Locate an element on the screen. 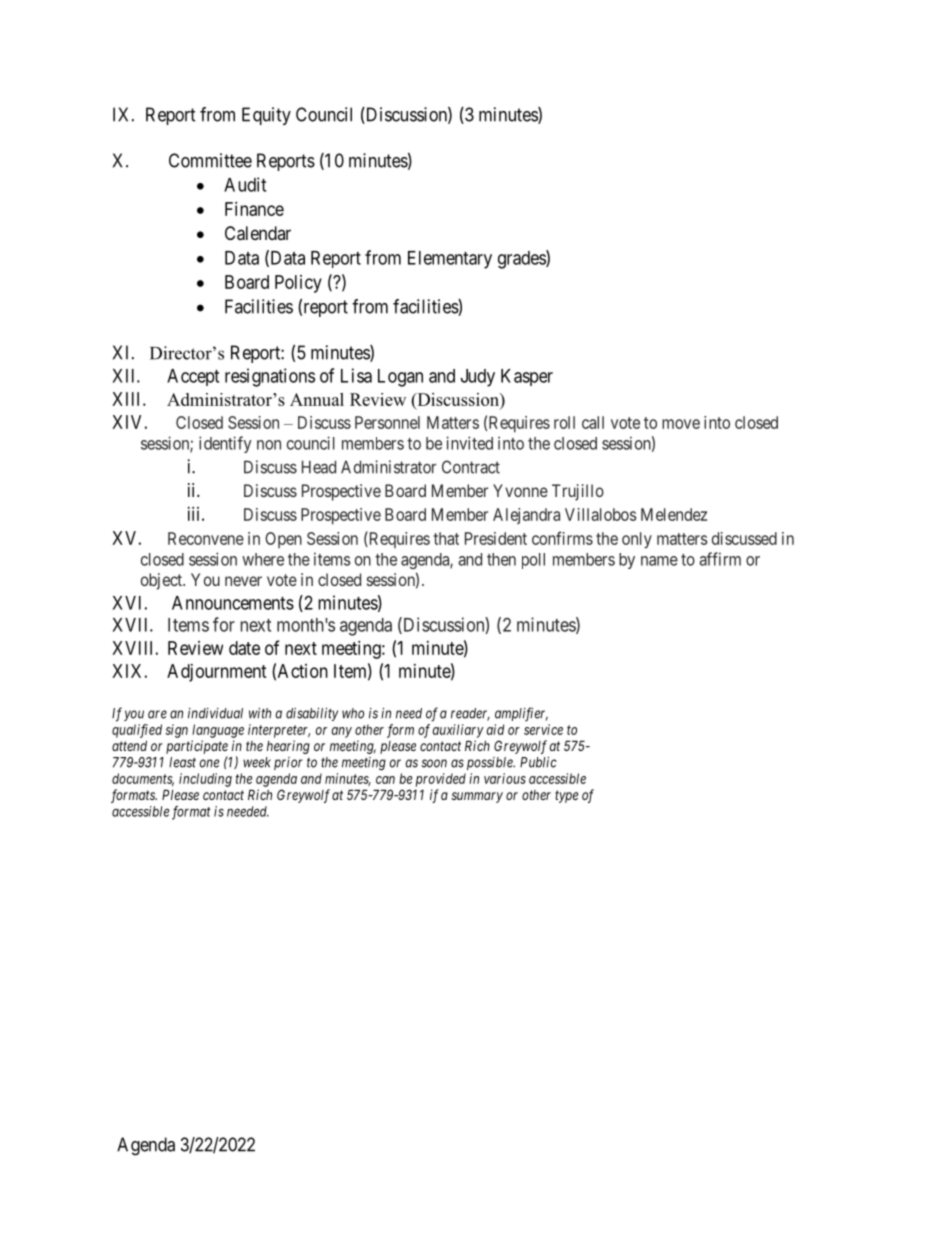  Committee is located at coordinates (210, 160).
